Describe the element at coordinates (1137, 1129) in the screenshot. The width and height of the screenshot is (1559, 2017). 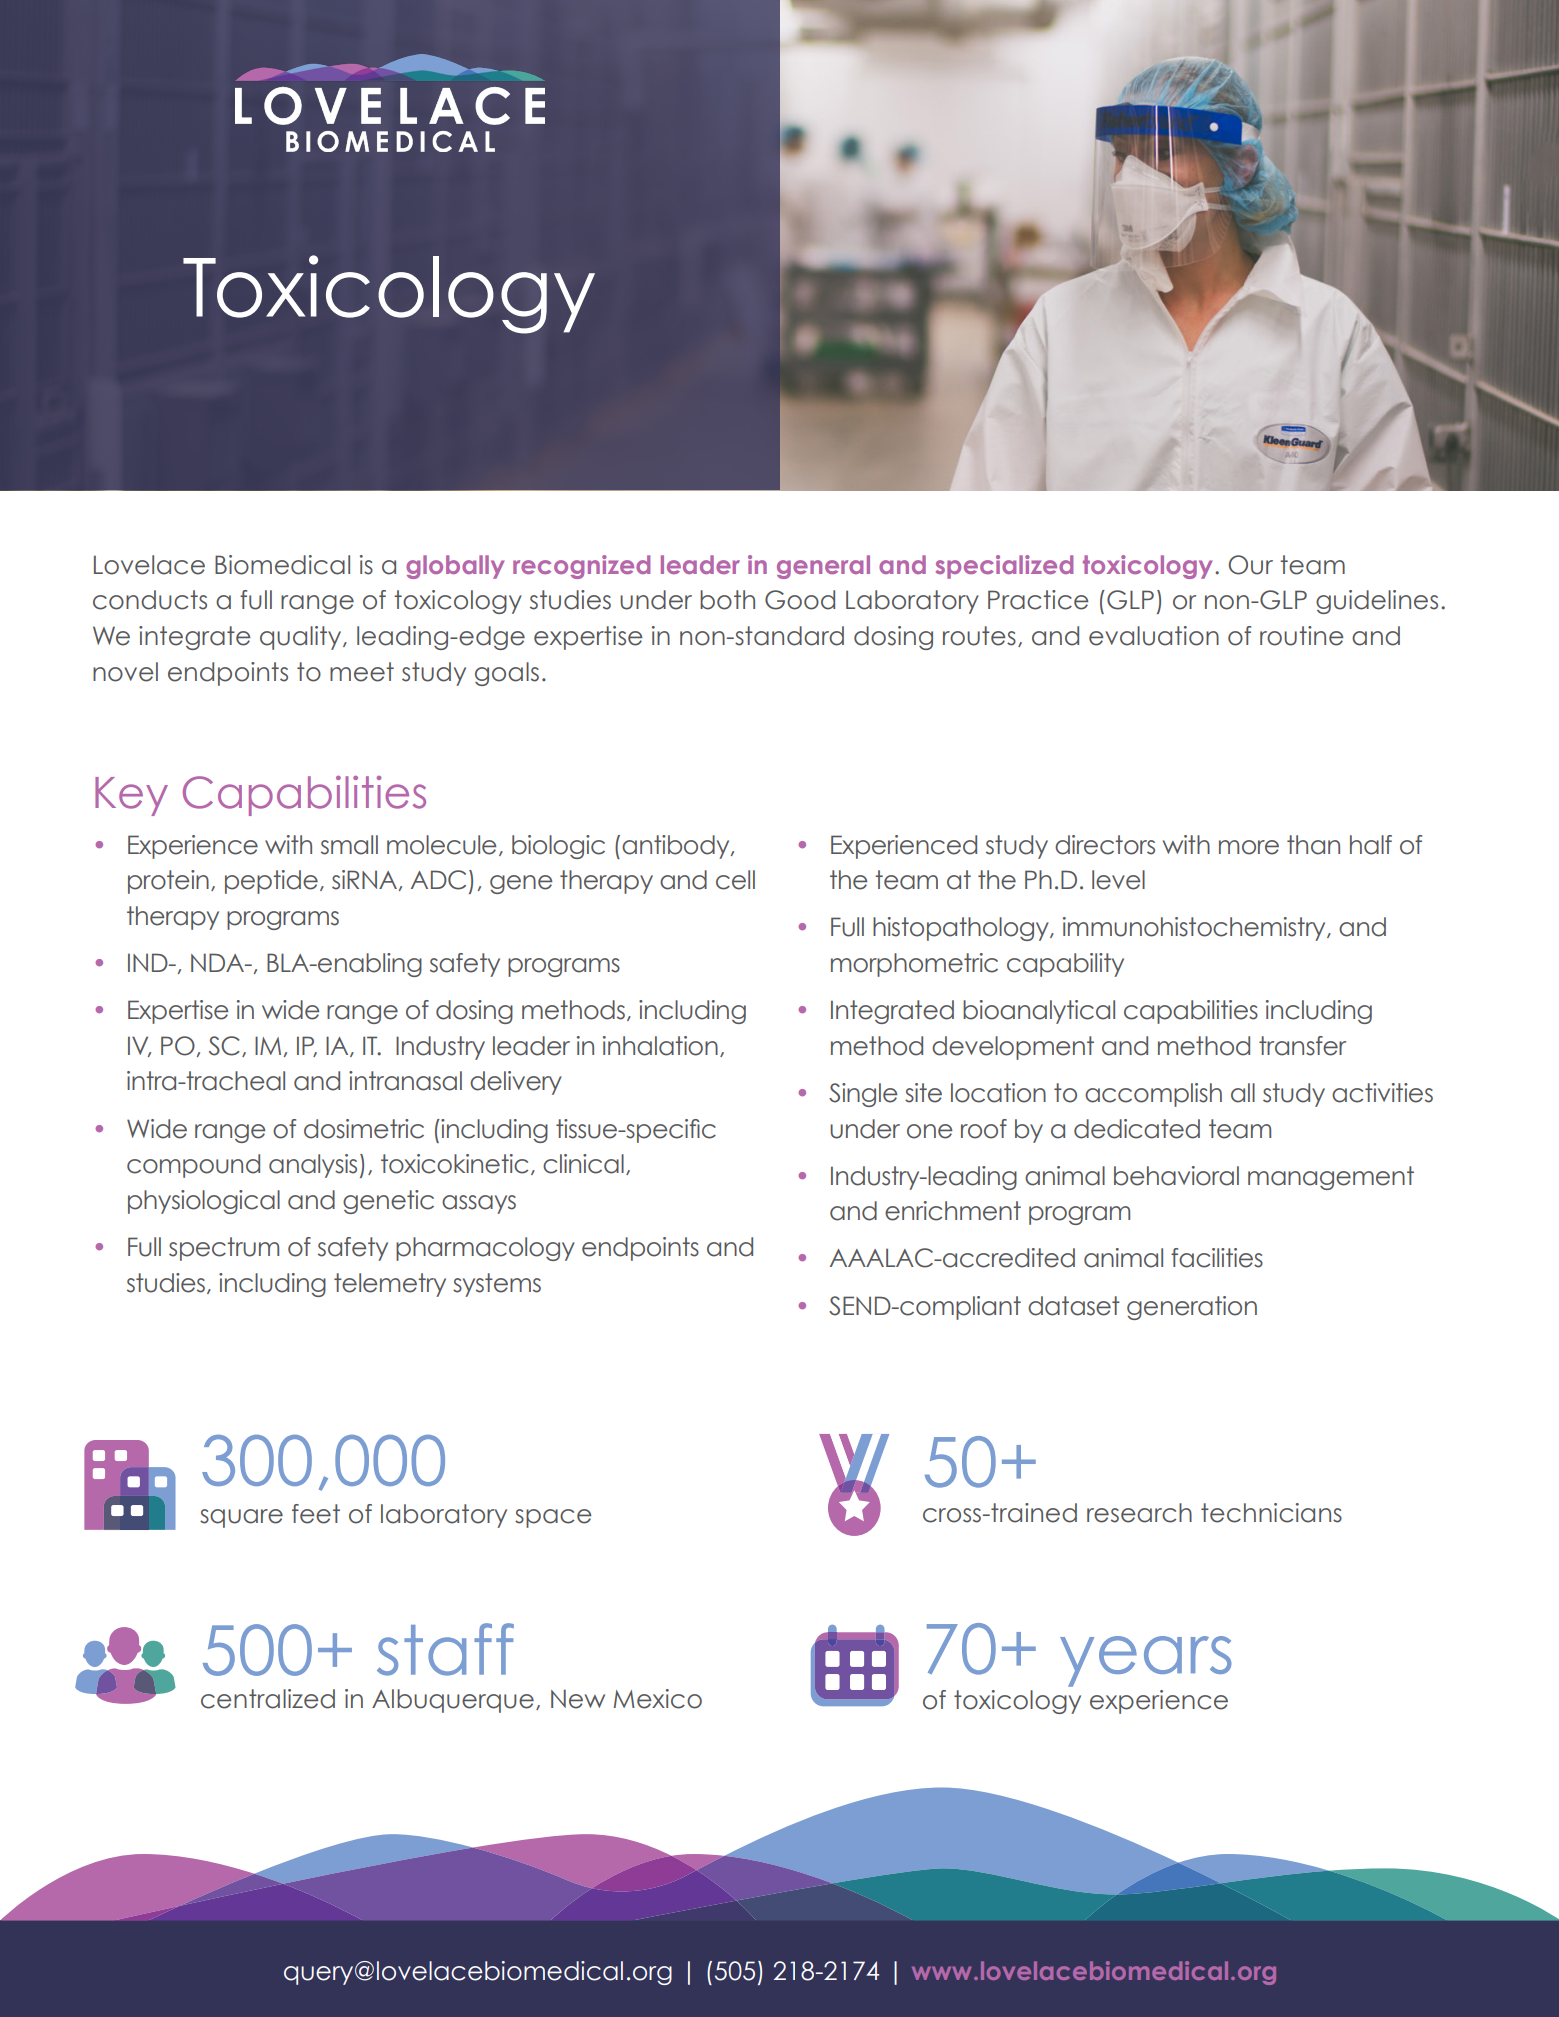
I see `dedicated` at that location.
